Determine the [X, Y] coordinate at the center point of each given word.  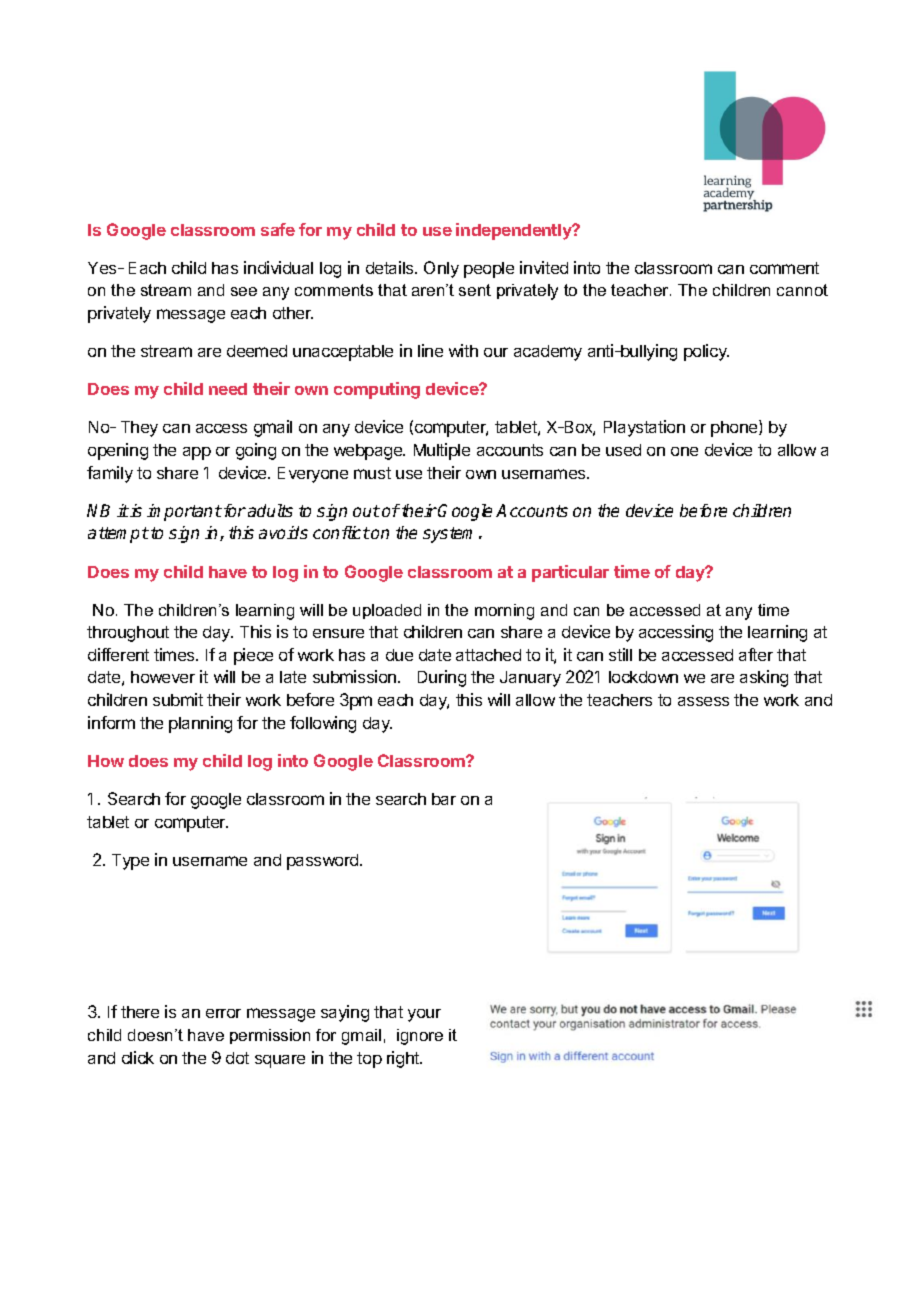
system [451, 535]
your [424, 1015]
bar [444, 799]
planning [200, 724]
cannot [802, 290]
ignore [420, 1037]
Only [441, 269]
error [223, 1013]
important [184, 512]
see [244, 291]
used [623, 450]
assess [703, 701]
